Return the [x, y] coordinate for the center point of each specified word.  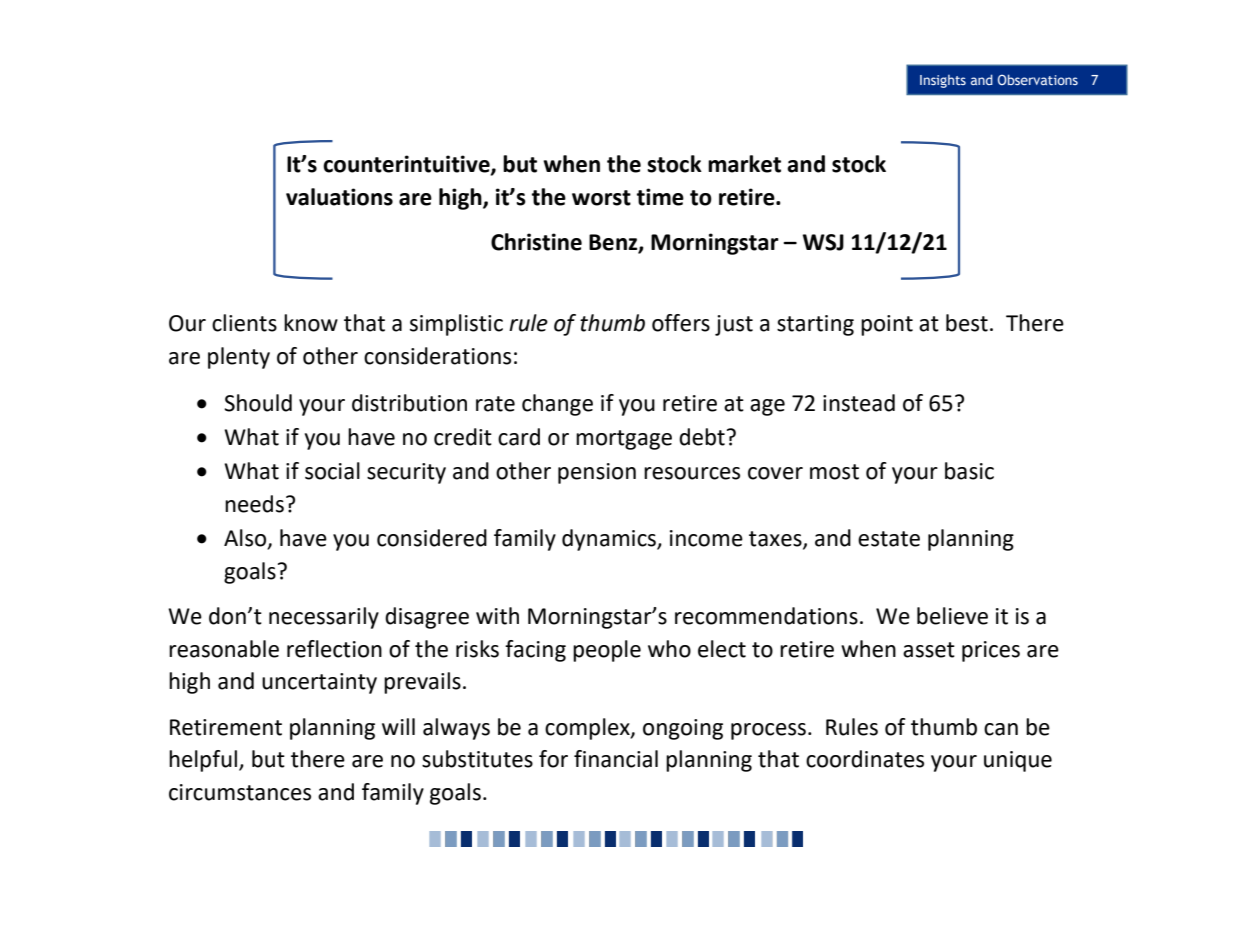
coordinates [865, 759]
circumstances [240, 792]
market [744, 164]
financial [616, 759]
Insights [943, 81]
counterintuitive [407, 165]
